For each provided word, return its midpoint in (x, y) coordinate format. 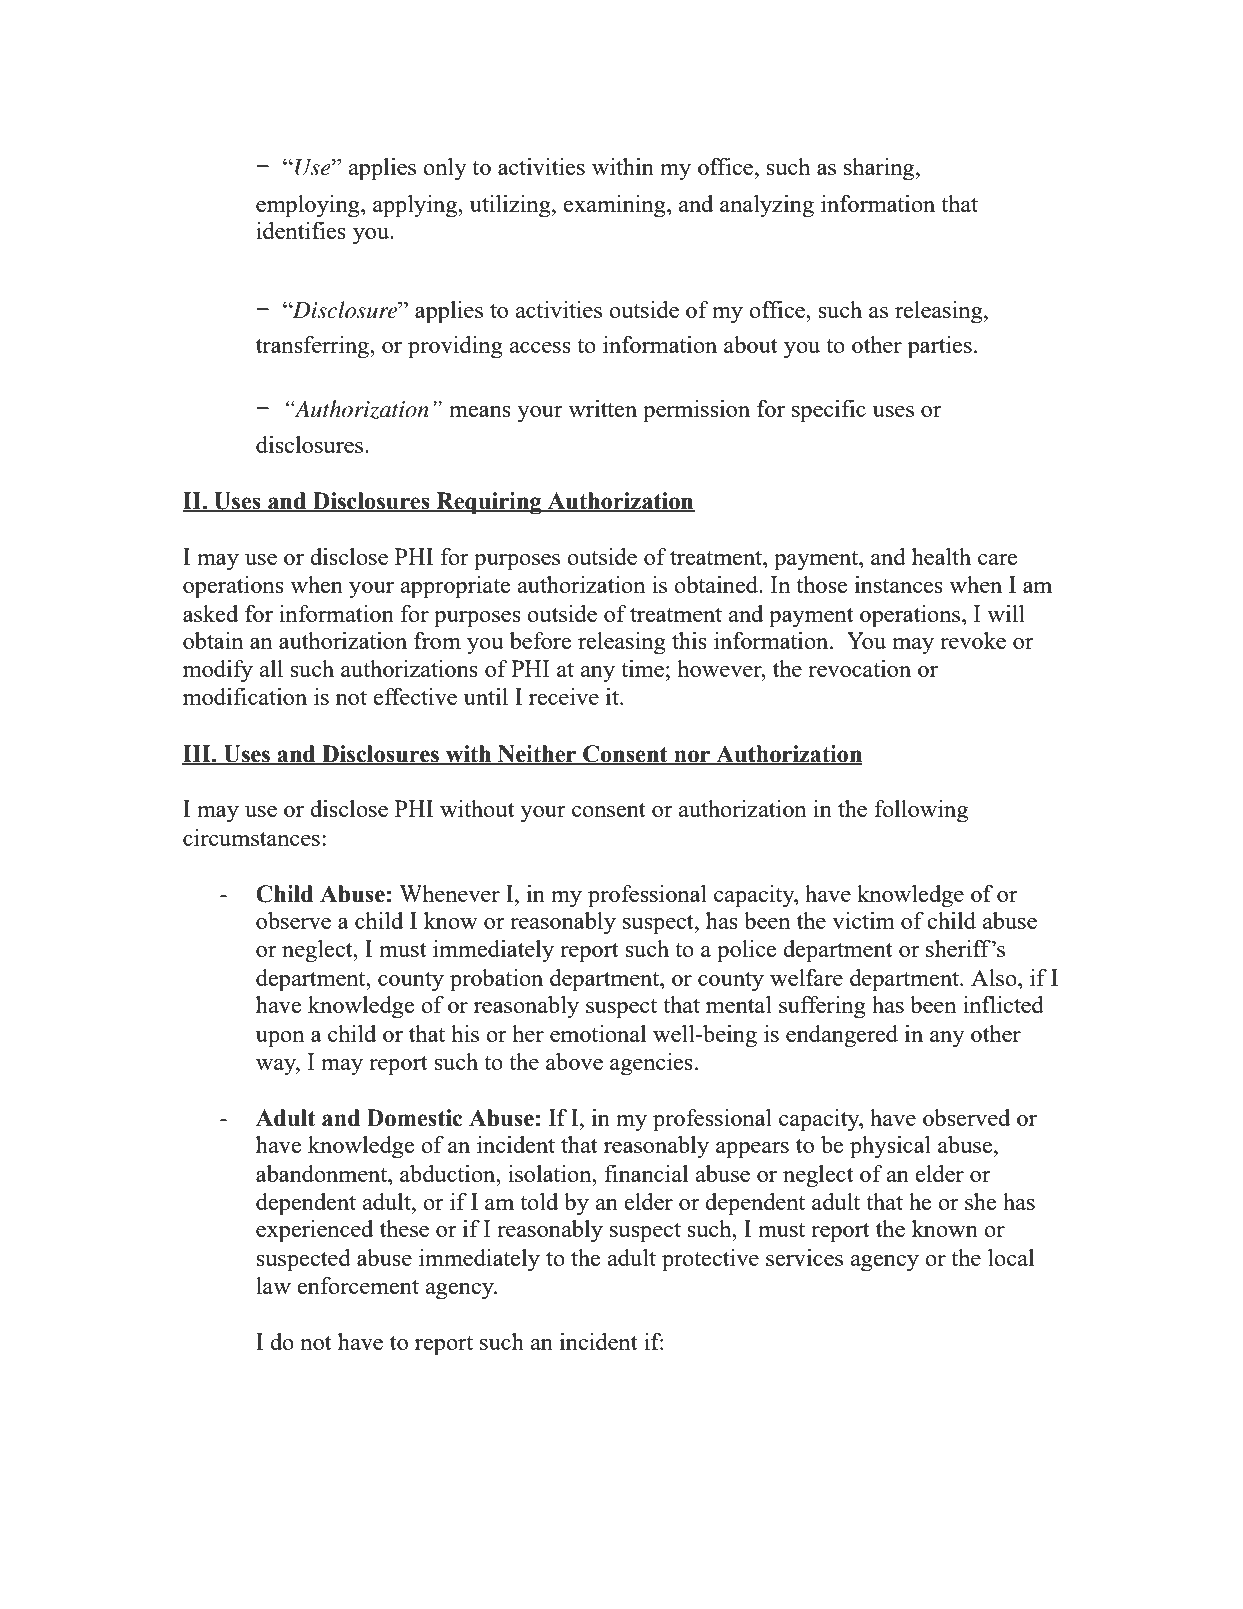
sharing (880, 169)
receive (564, 696)
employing (309, 206)
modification (245, 696)
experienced (314, 1231)
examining (615, 206)
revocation (859, 668)
